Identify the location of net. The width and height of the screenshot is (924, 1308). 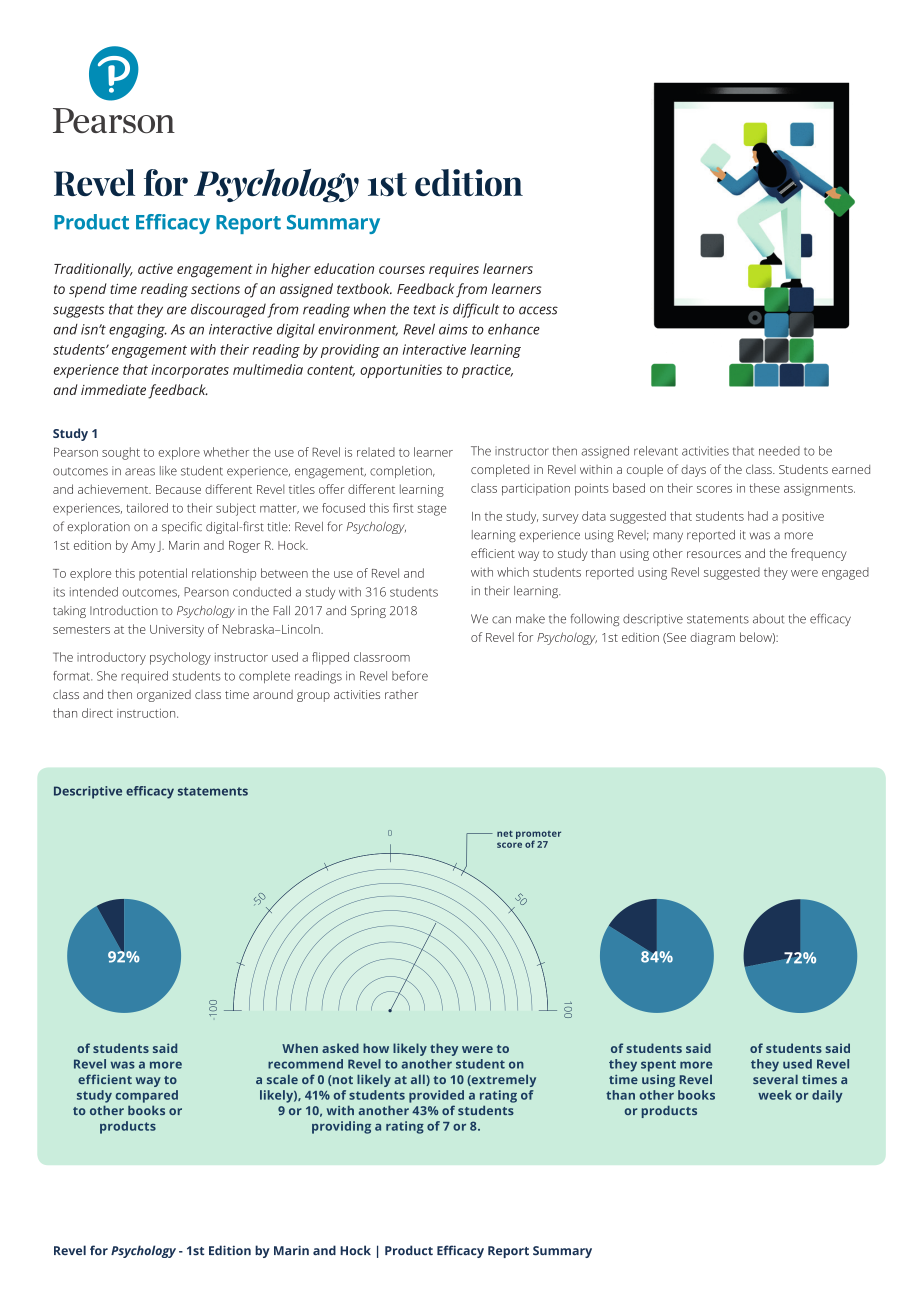
(505, 833).
